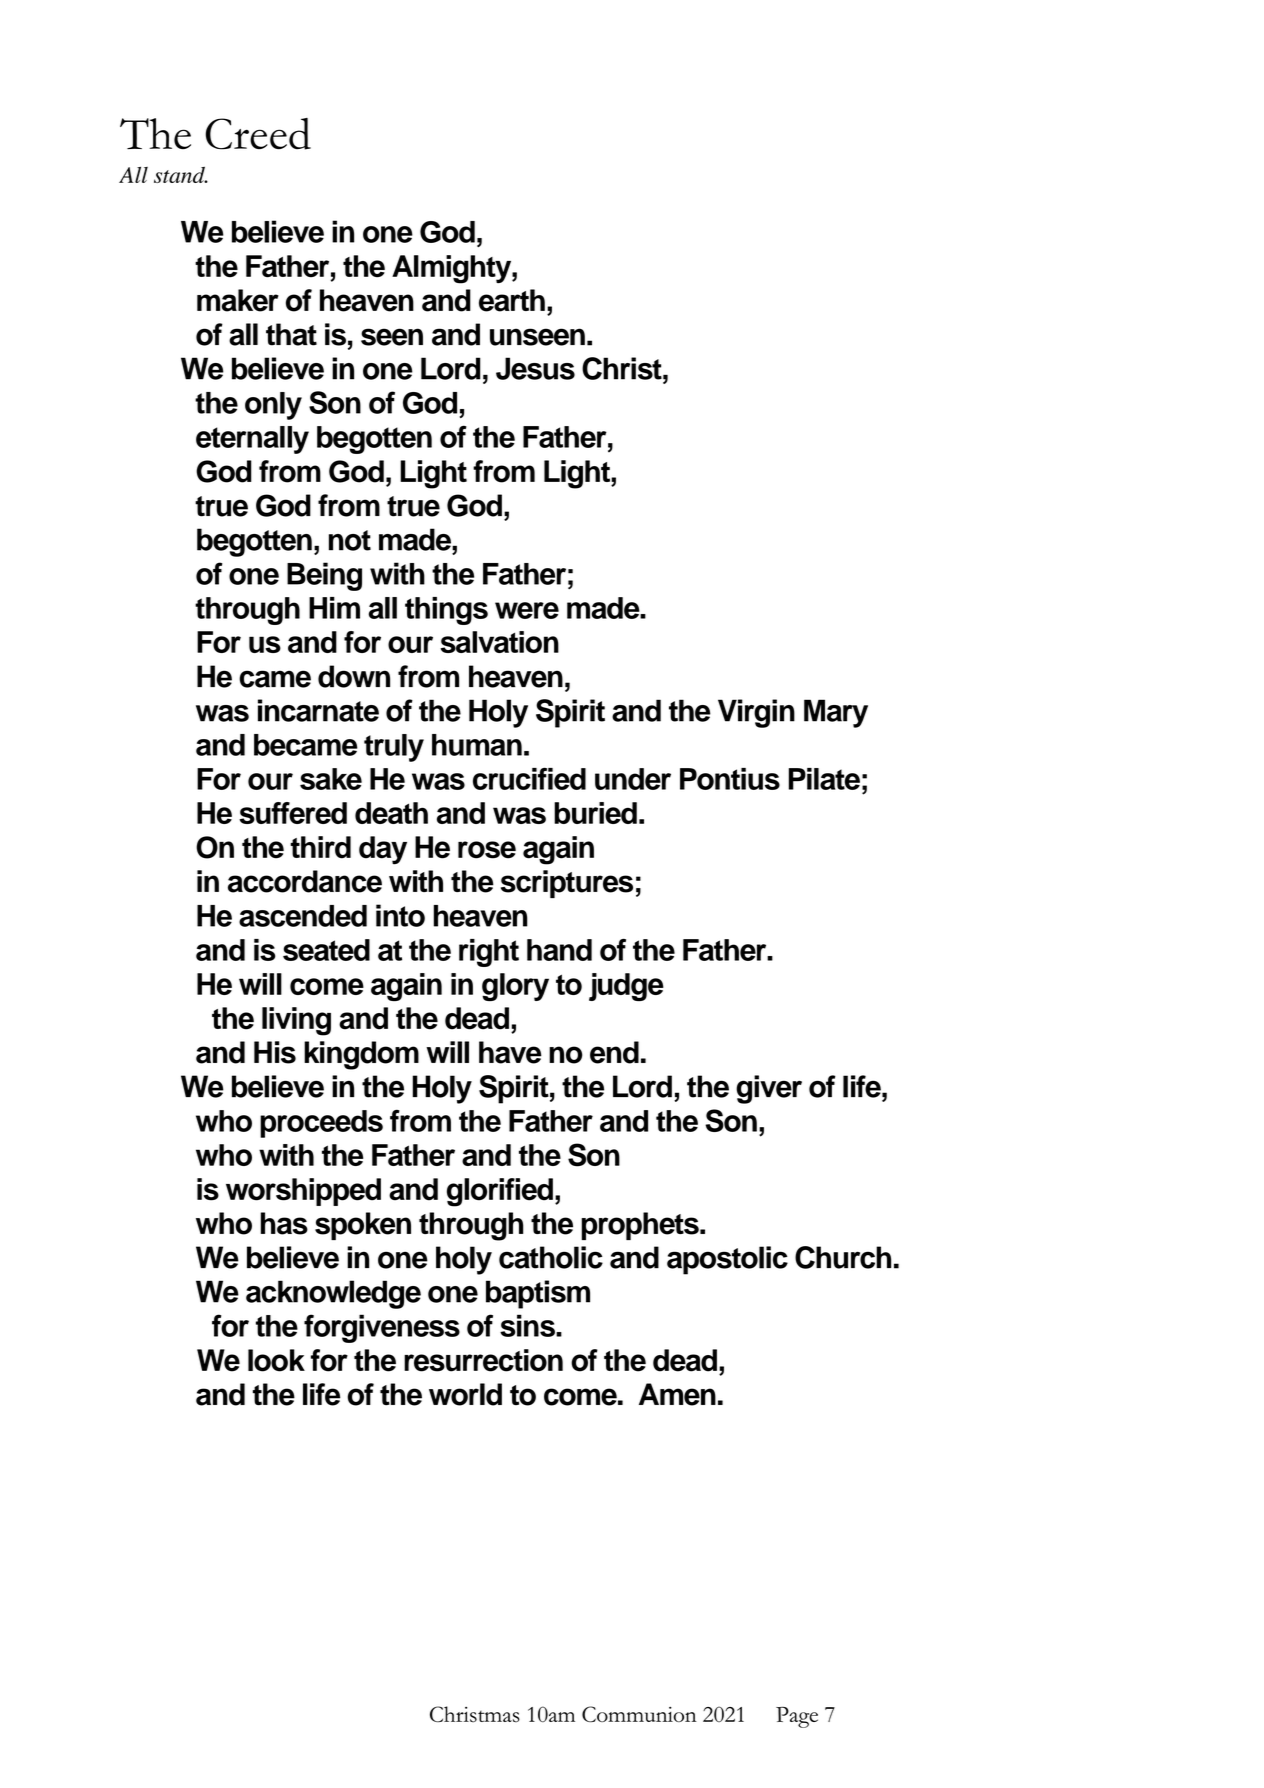 This screenshot has height=1788, width=1264. Describe the element at coordinates (258, 134) in the screenshot. I see `Creed` at that location.
